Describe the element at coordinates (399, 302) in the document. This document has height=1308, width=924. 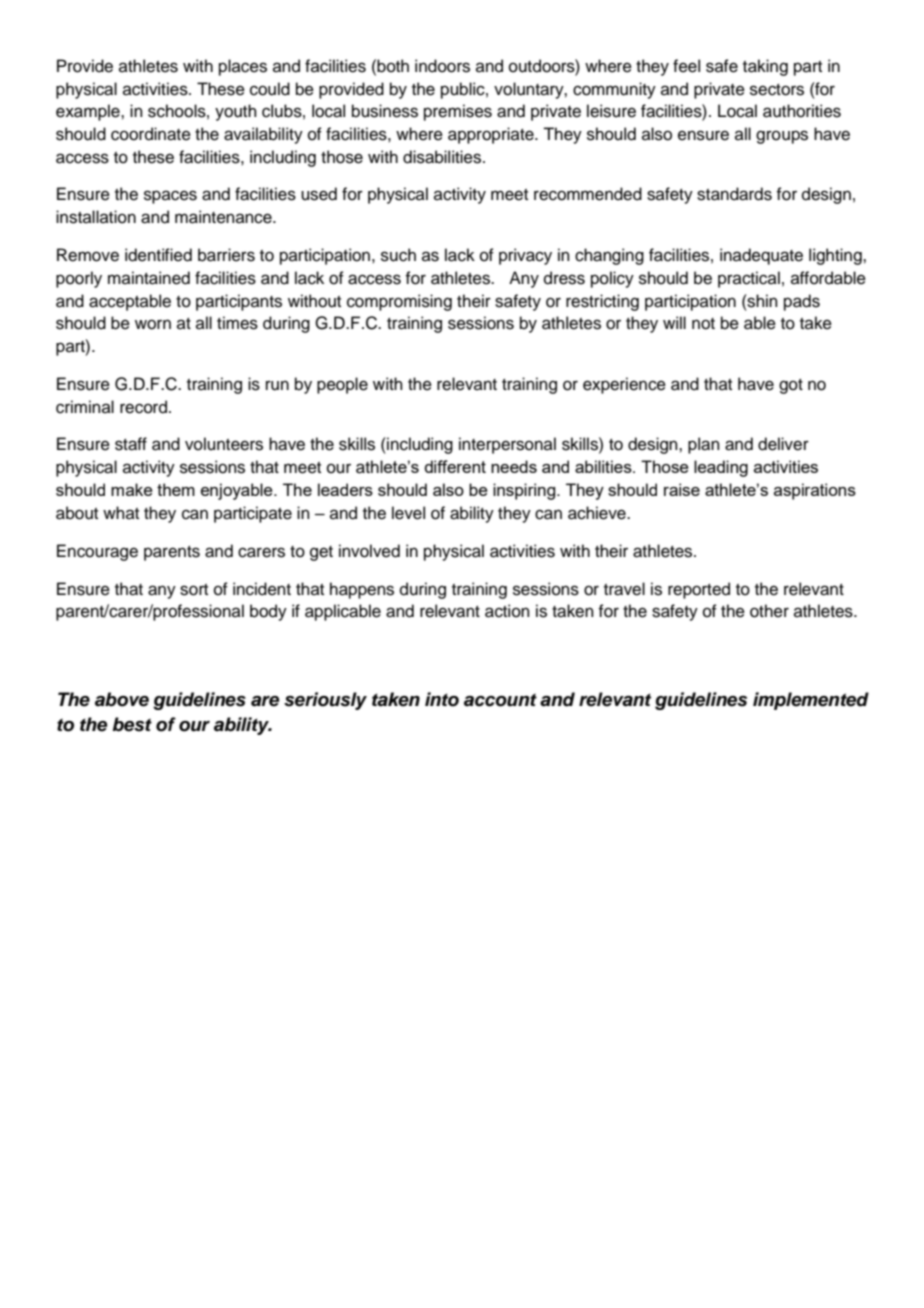
I see `compromising` at that location.
